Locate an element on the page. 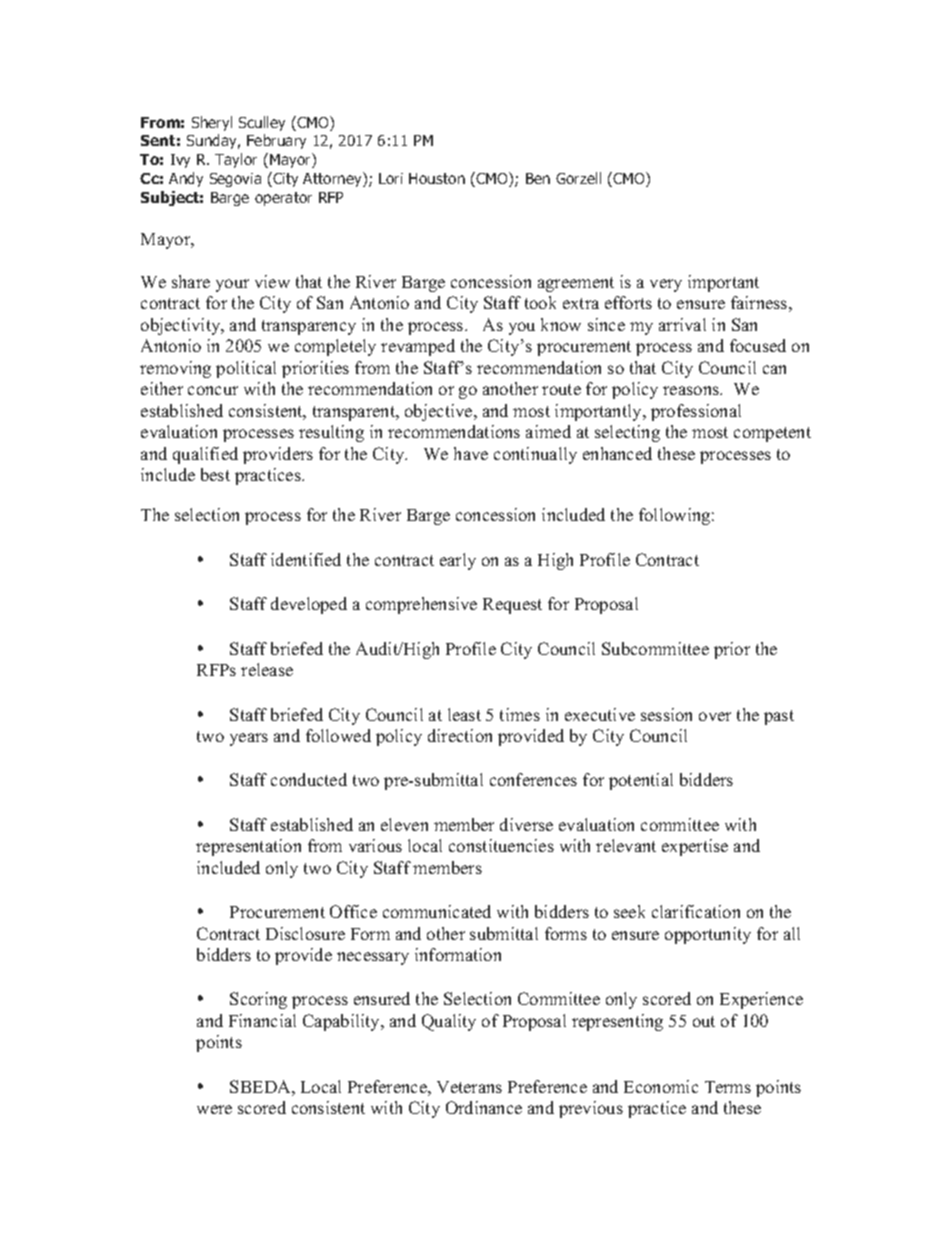  Taylor is located at coordinates (236, 160).
